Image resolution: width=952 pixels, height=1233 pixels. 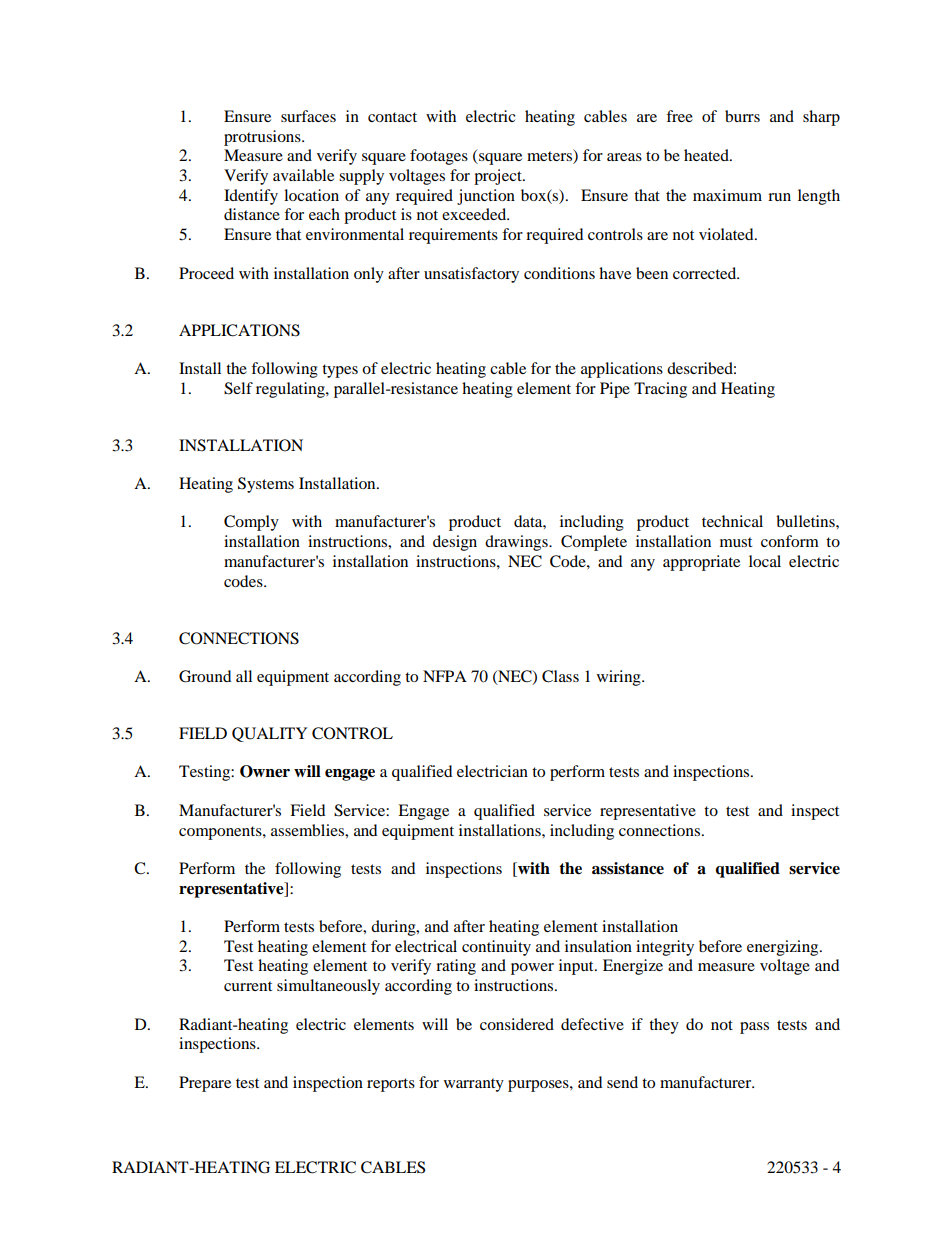 What do you see at coordinates (308, 830) in the screenshot?
I see `assemblies` at bounding box center [308, 830].
